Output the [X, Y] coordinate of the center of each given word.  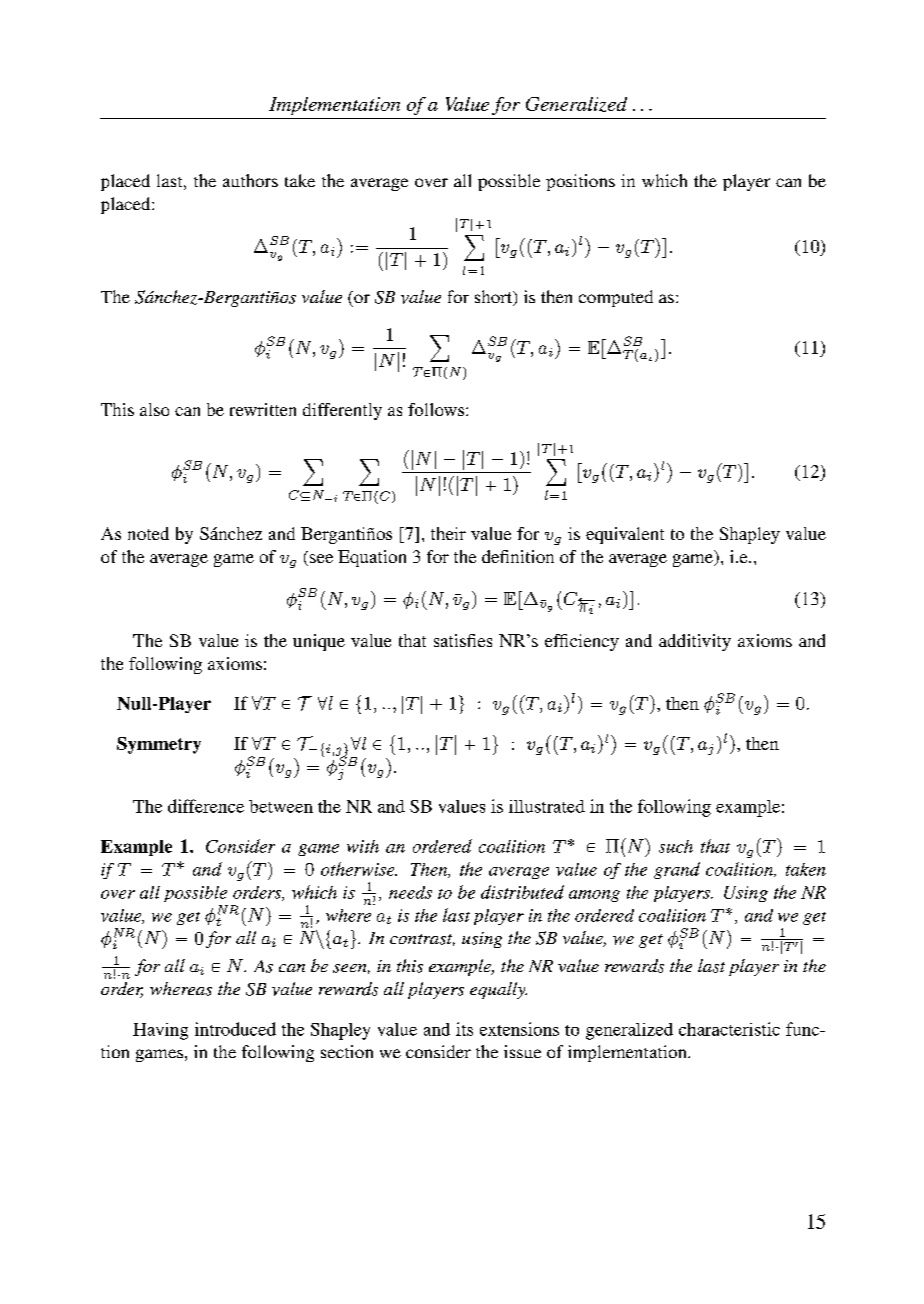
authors [250, 180]
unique [319, 642]
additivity [695, 642]
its [464, 1029]
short [494, 298]
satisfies [463, 640]
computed [616, 298]
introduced [235, 1029]
